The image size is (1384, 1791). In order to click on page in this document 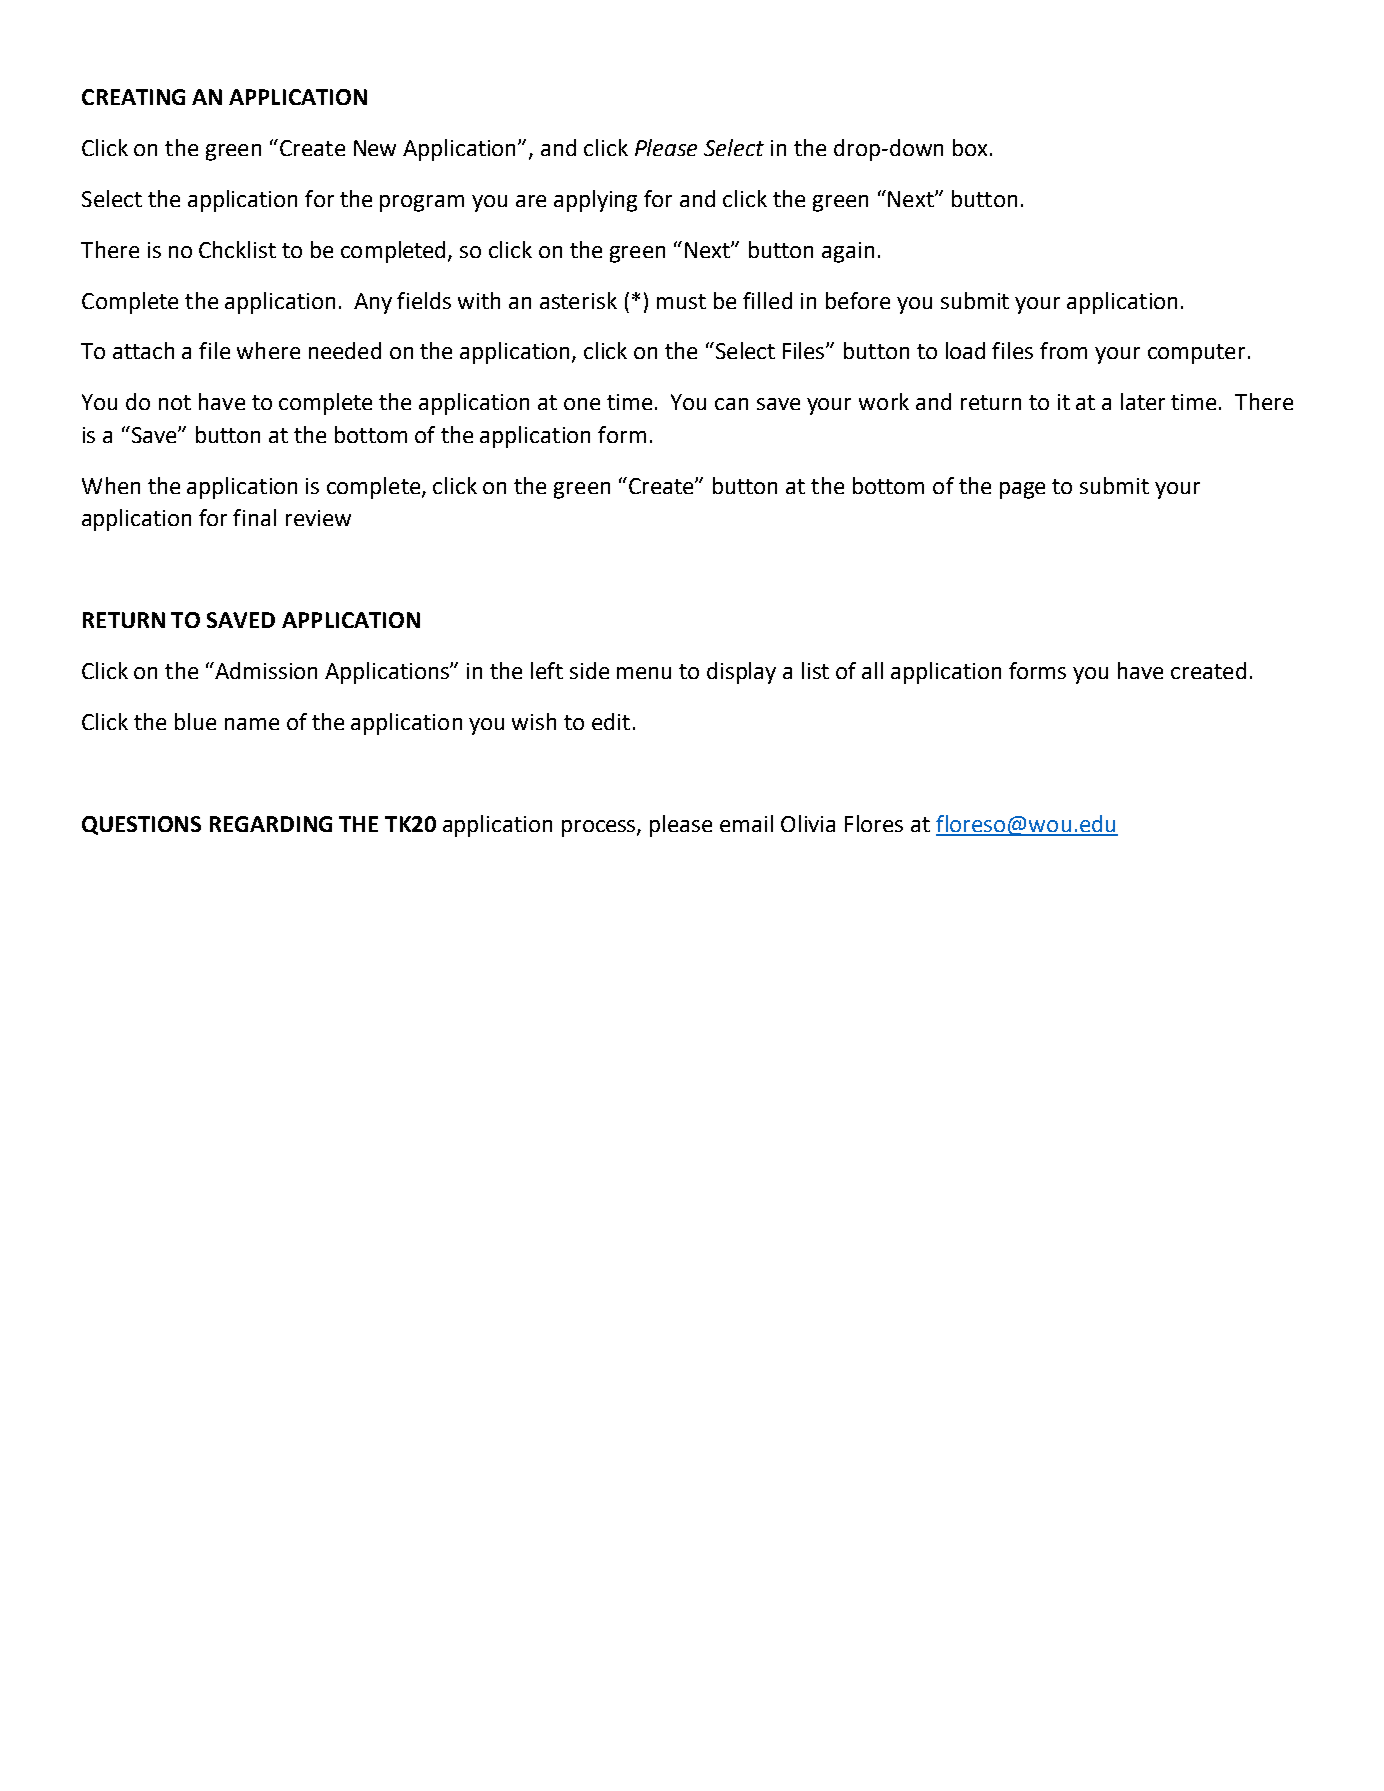, I will do `click(1022, 490)`.
